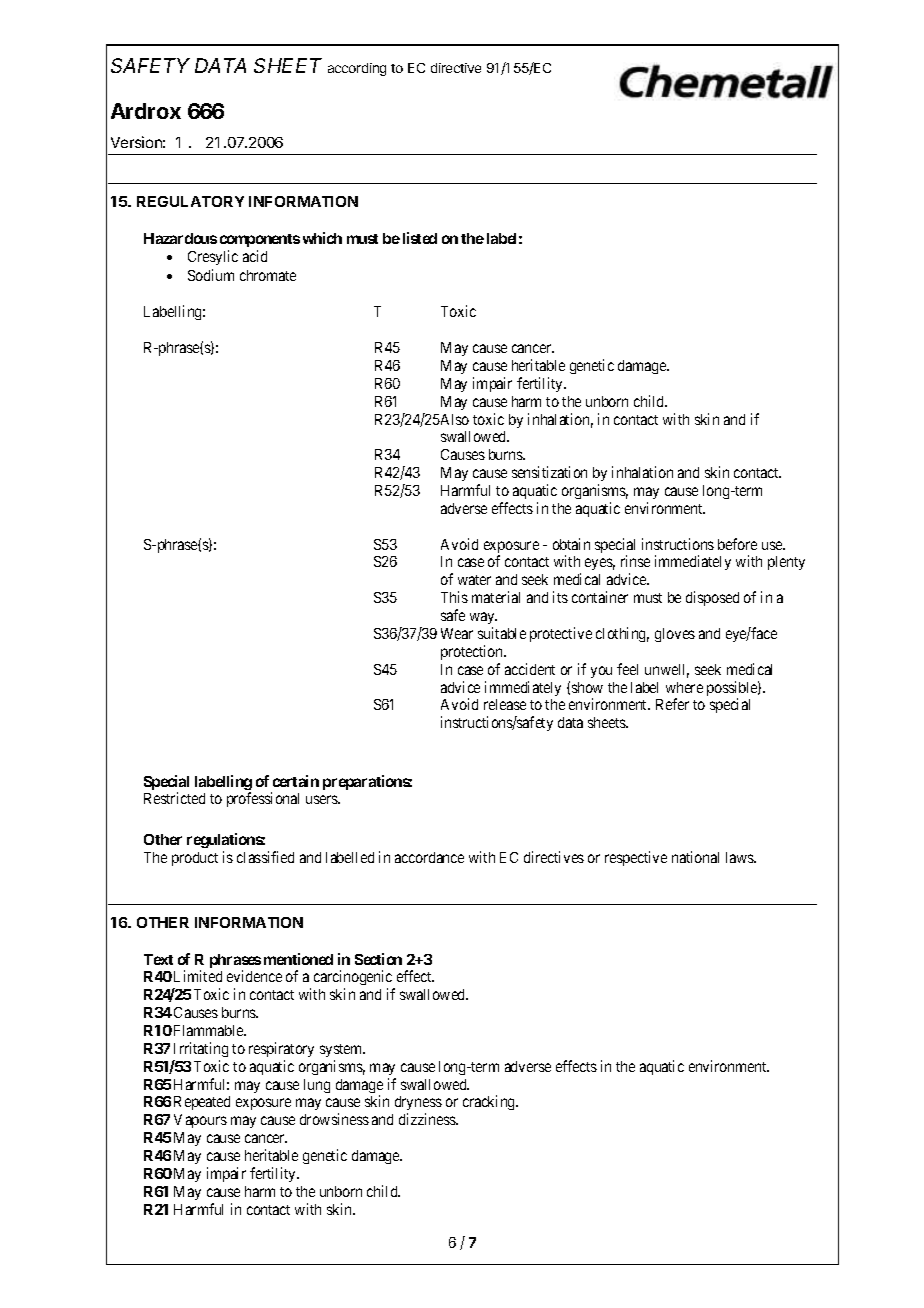  What do you see at coordinates (202, 1103) in the page?
I see `Repeated` at bounding box center [202, 1103].
